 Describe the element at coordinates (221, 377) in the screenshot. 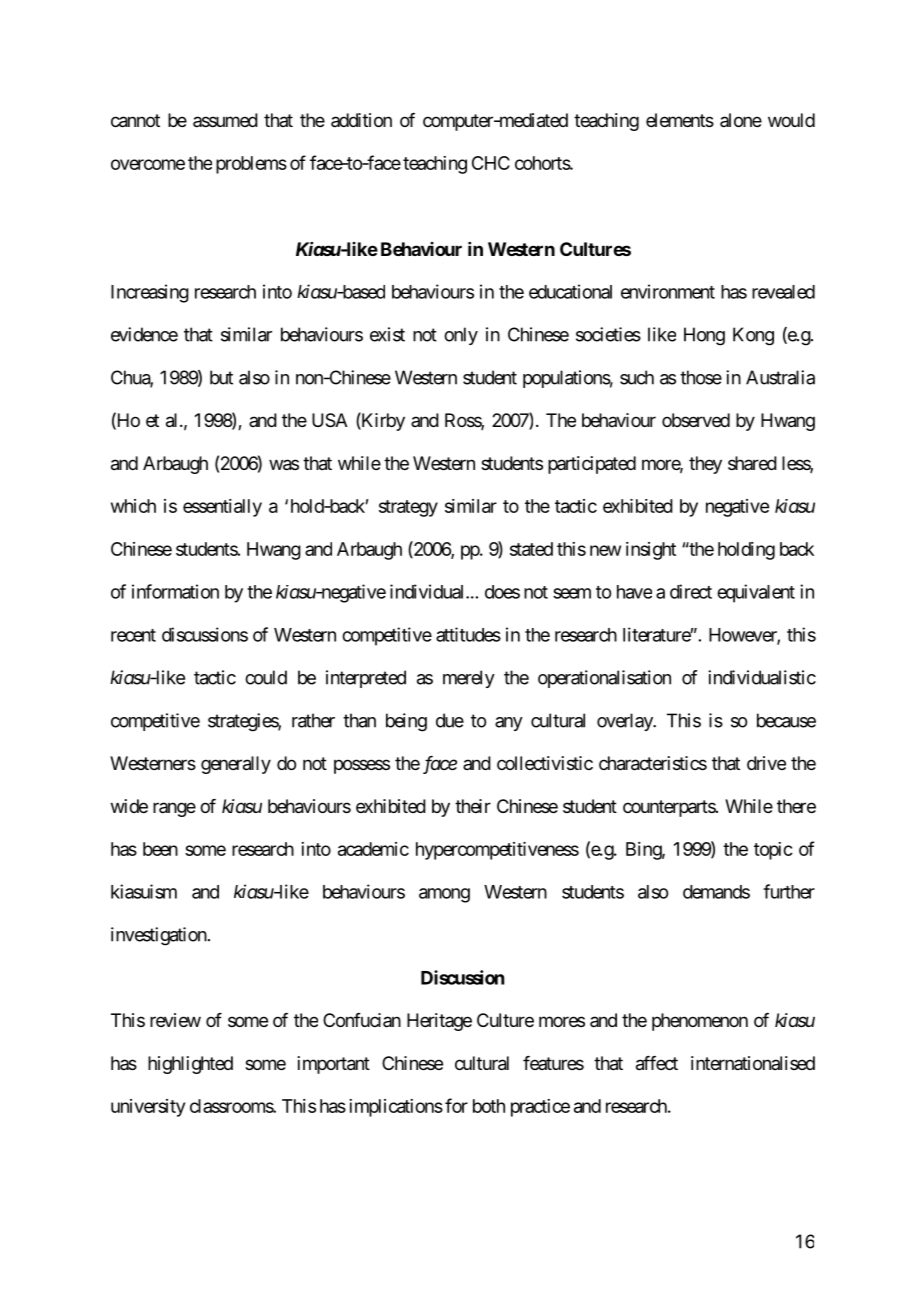

I see `but` at that location.
